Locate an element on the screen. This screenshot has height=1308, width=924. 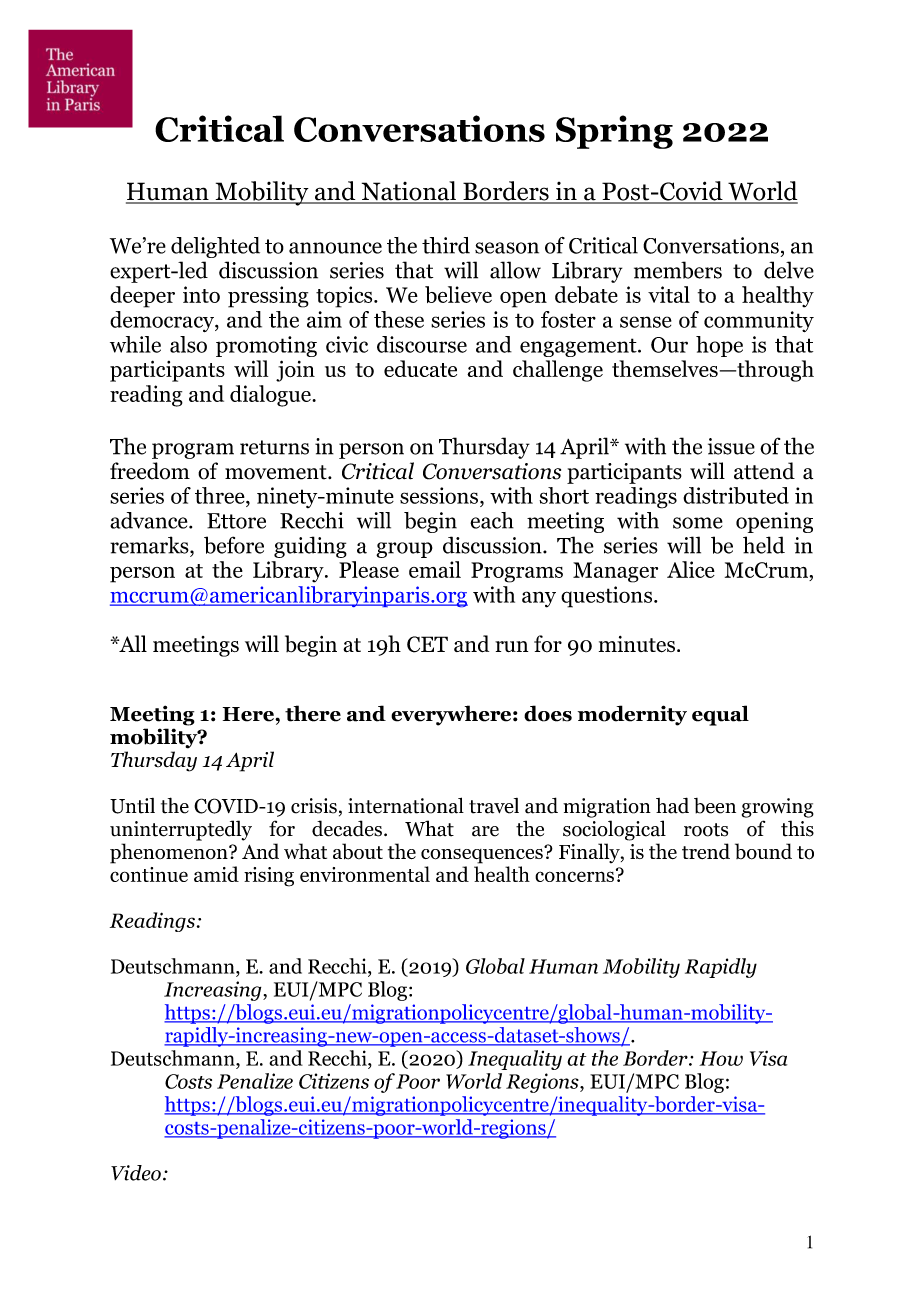
modernity is located at coordinates (632, 715).
